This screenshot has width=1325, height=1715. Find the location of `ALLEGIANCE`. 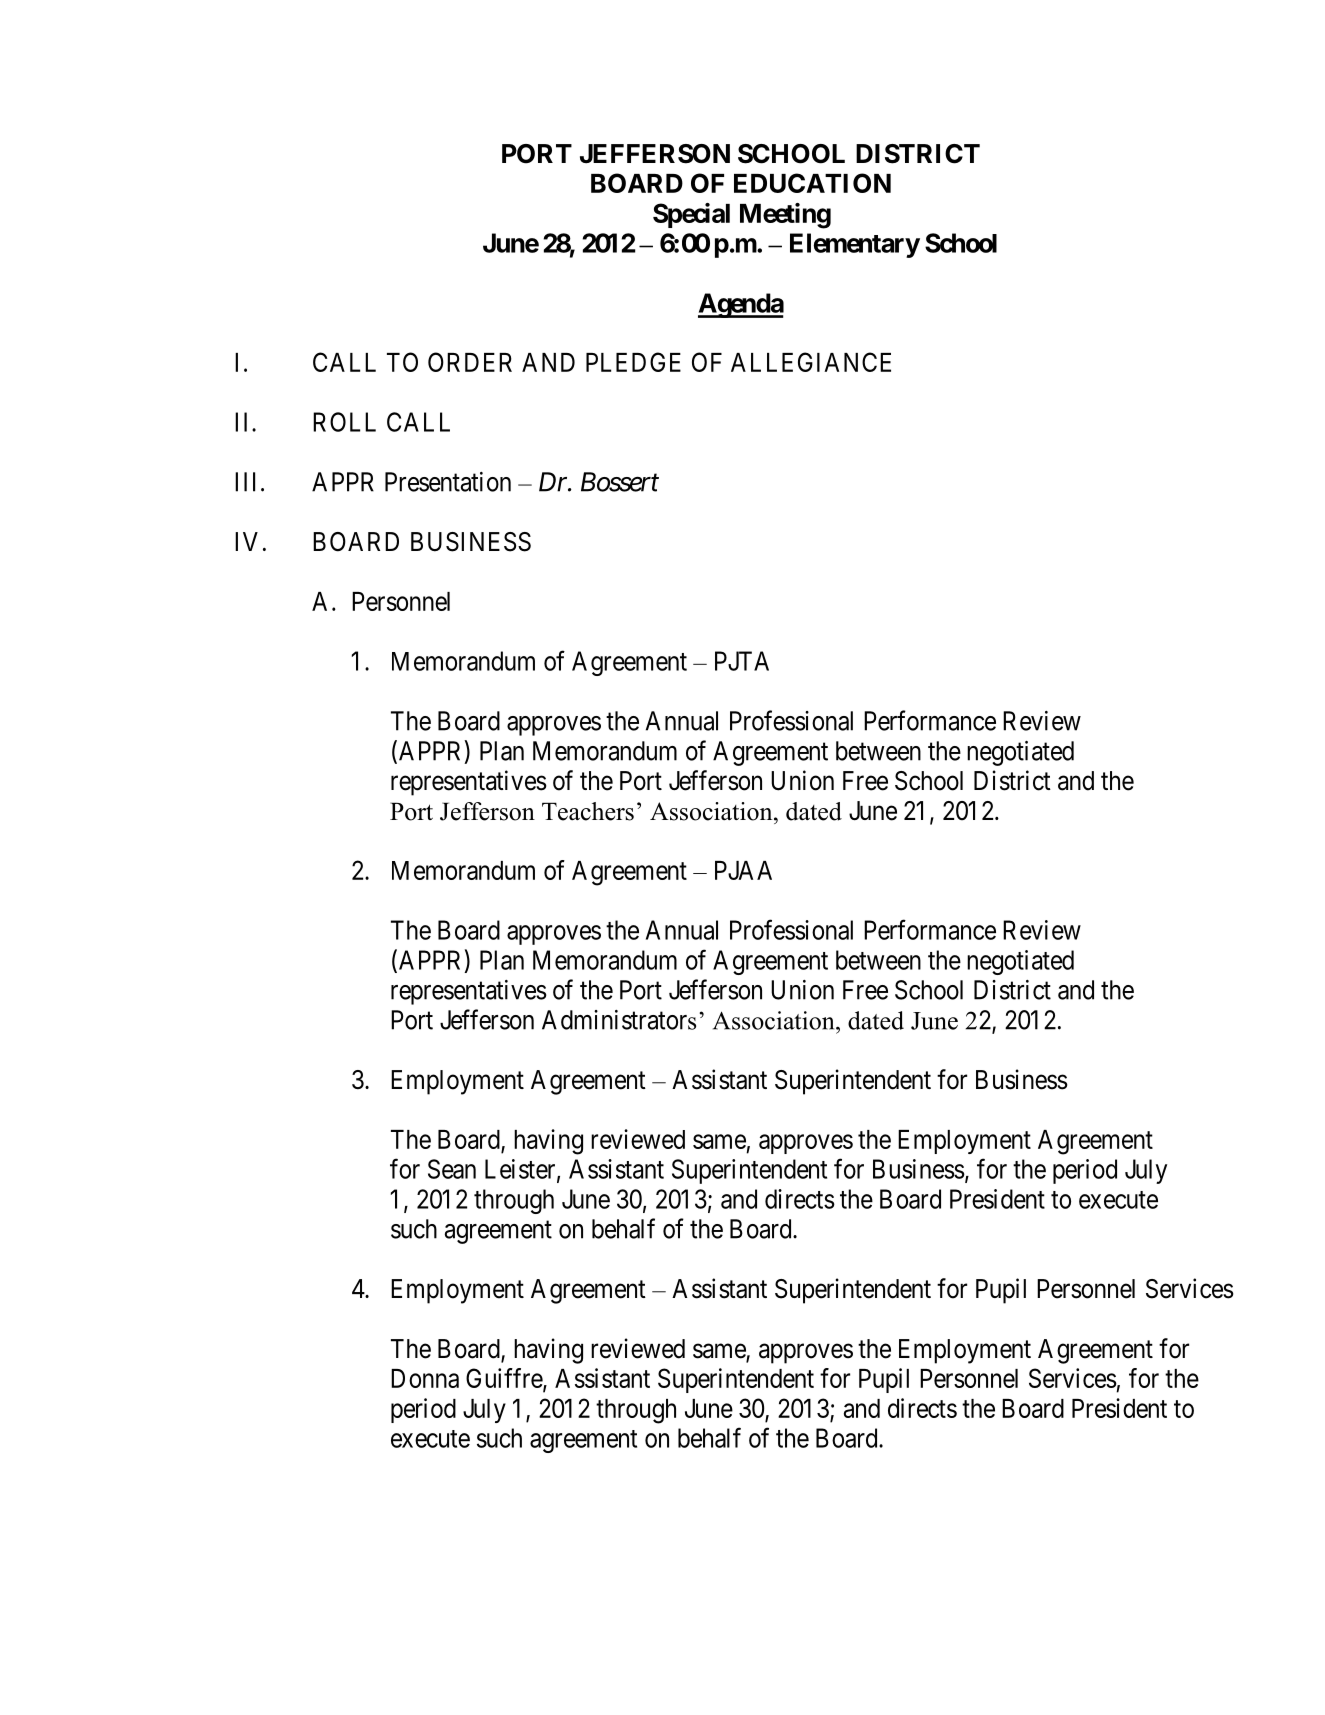

ALLEGIANCE is located at coordinates (811, 362).
